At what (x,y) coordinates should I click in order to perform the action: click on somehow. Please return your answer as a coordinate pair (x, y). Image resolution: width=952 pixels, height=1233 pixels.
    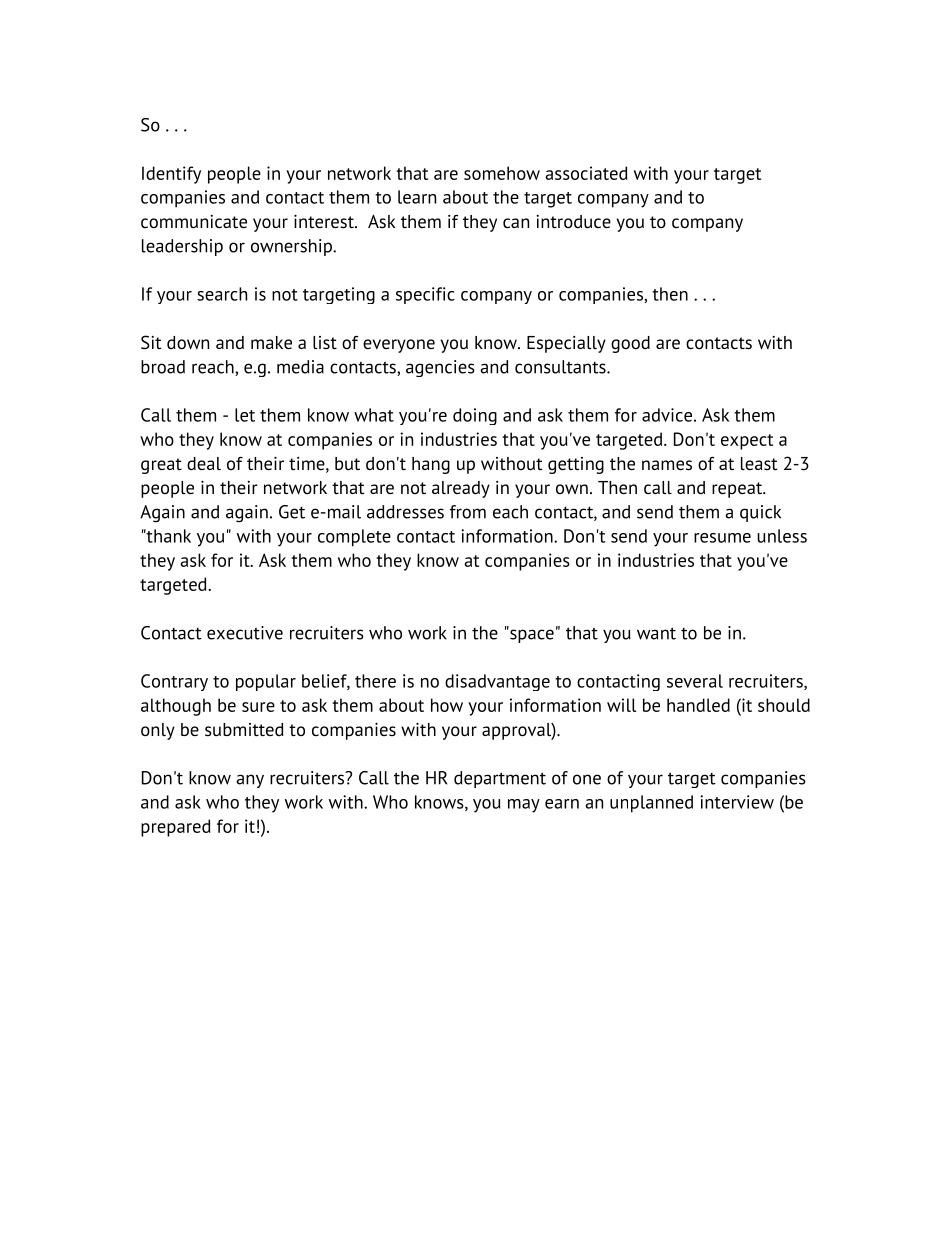
    Looking at the image, I should click on (502, 173).
